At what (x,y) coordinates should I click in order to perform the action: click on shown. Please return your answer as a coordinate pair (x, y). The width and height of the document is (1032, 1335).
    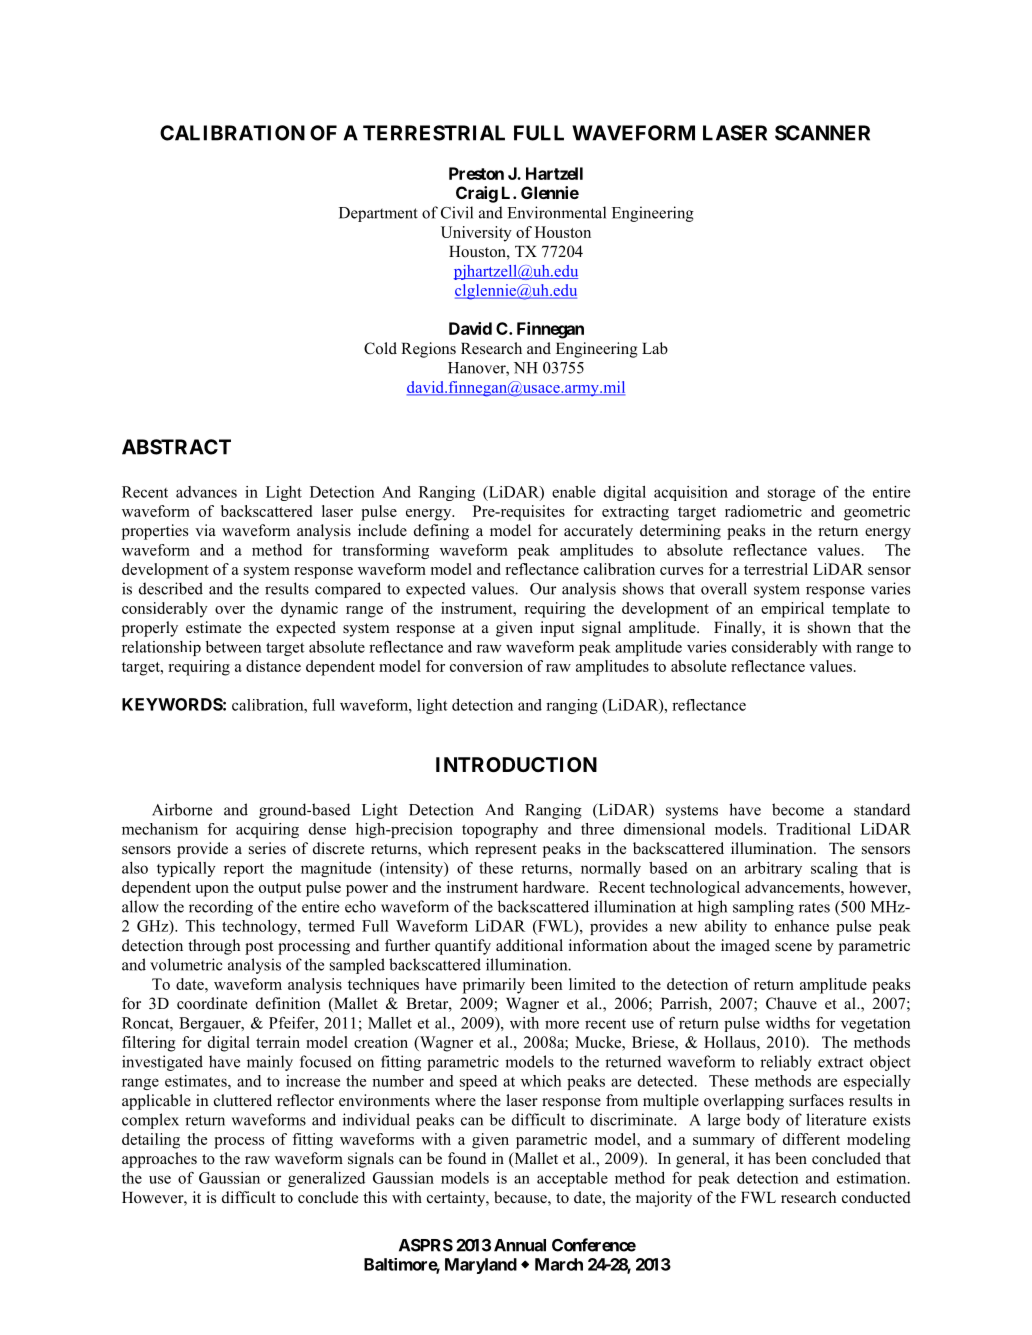
    Looking at the image, I should click on (829, 627).
